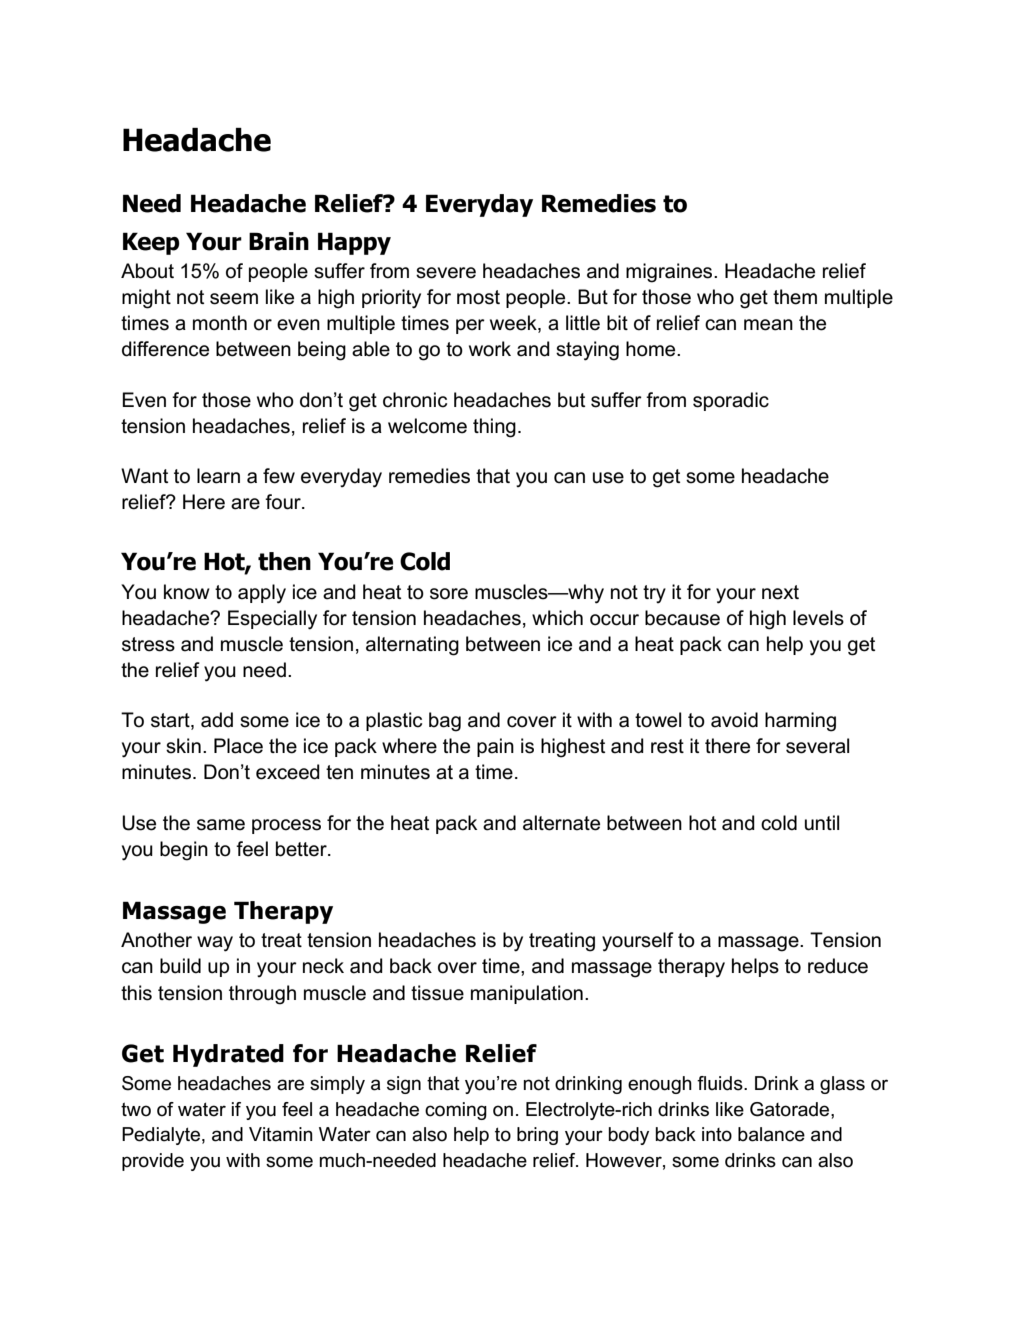  What do you see at coordinates (161, 1136) in the screenshot?
I see `Pedialyte` at bounding box center [161, 1136].
